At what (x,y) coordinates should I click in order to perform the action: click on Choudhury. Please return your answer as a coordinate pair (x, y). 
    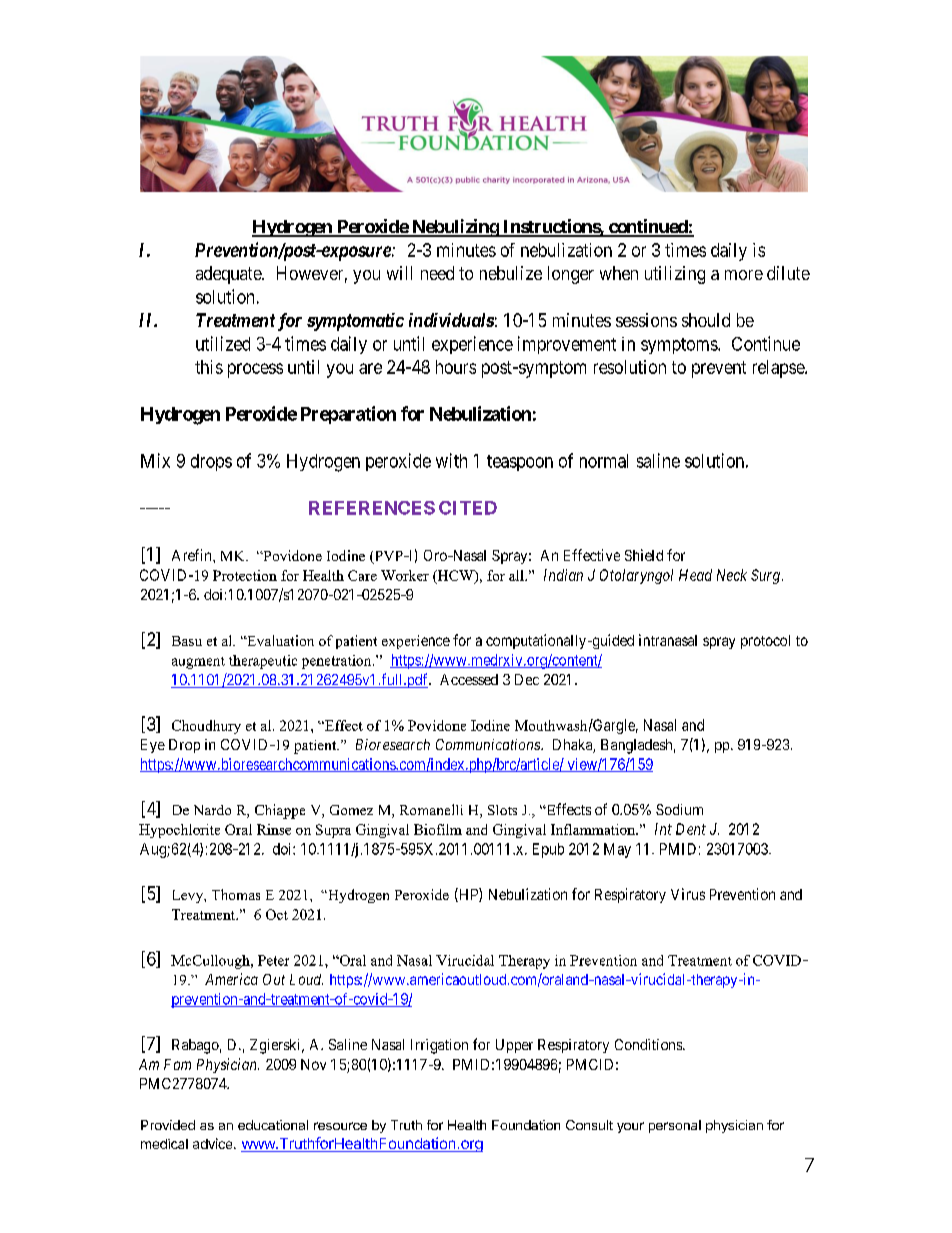
    Looking at the image, I should click on (206, 727).
